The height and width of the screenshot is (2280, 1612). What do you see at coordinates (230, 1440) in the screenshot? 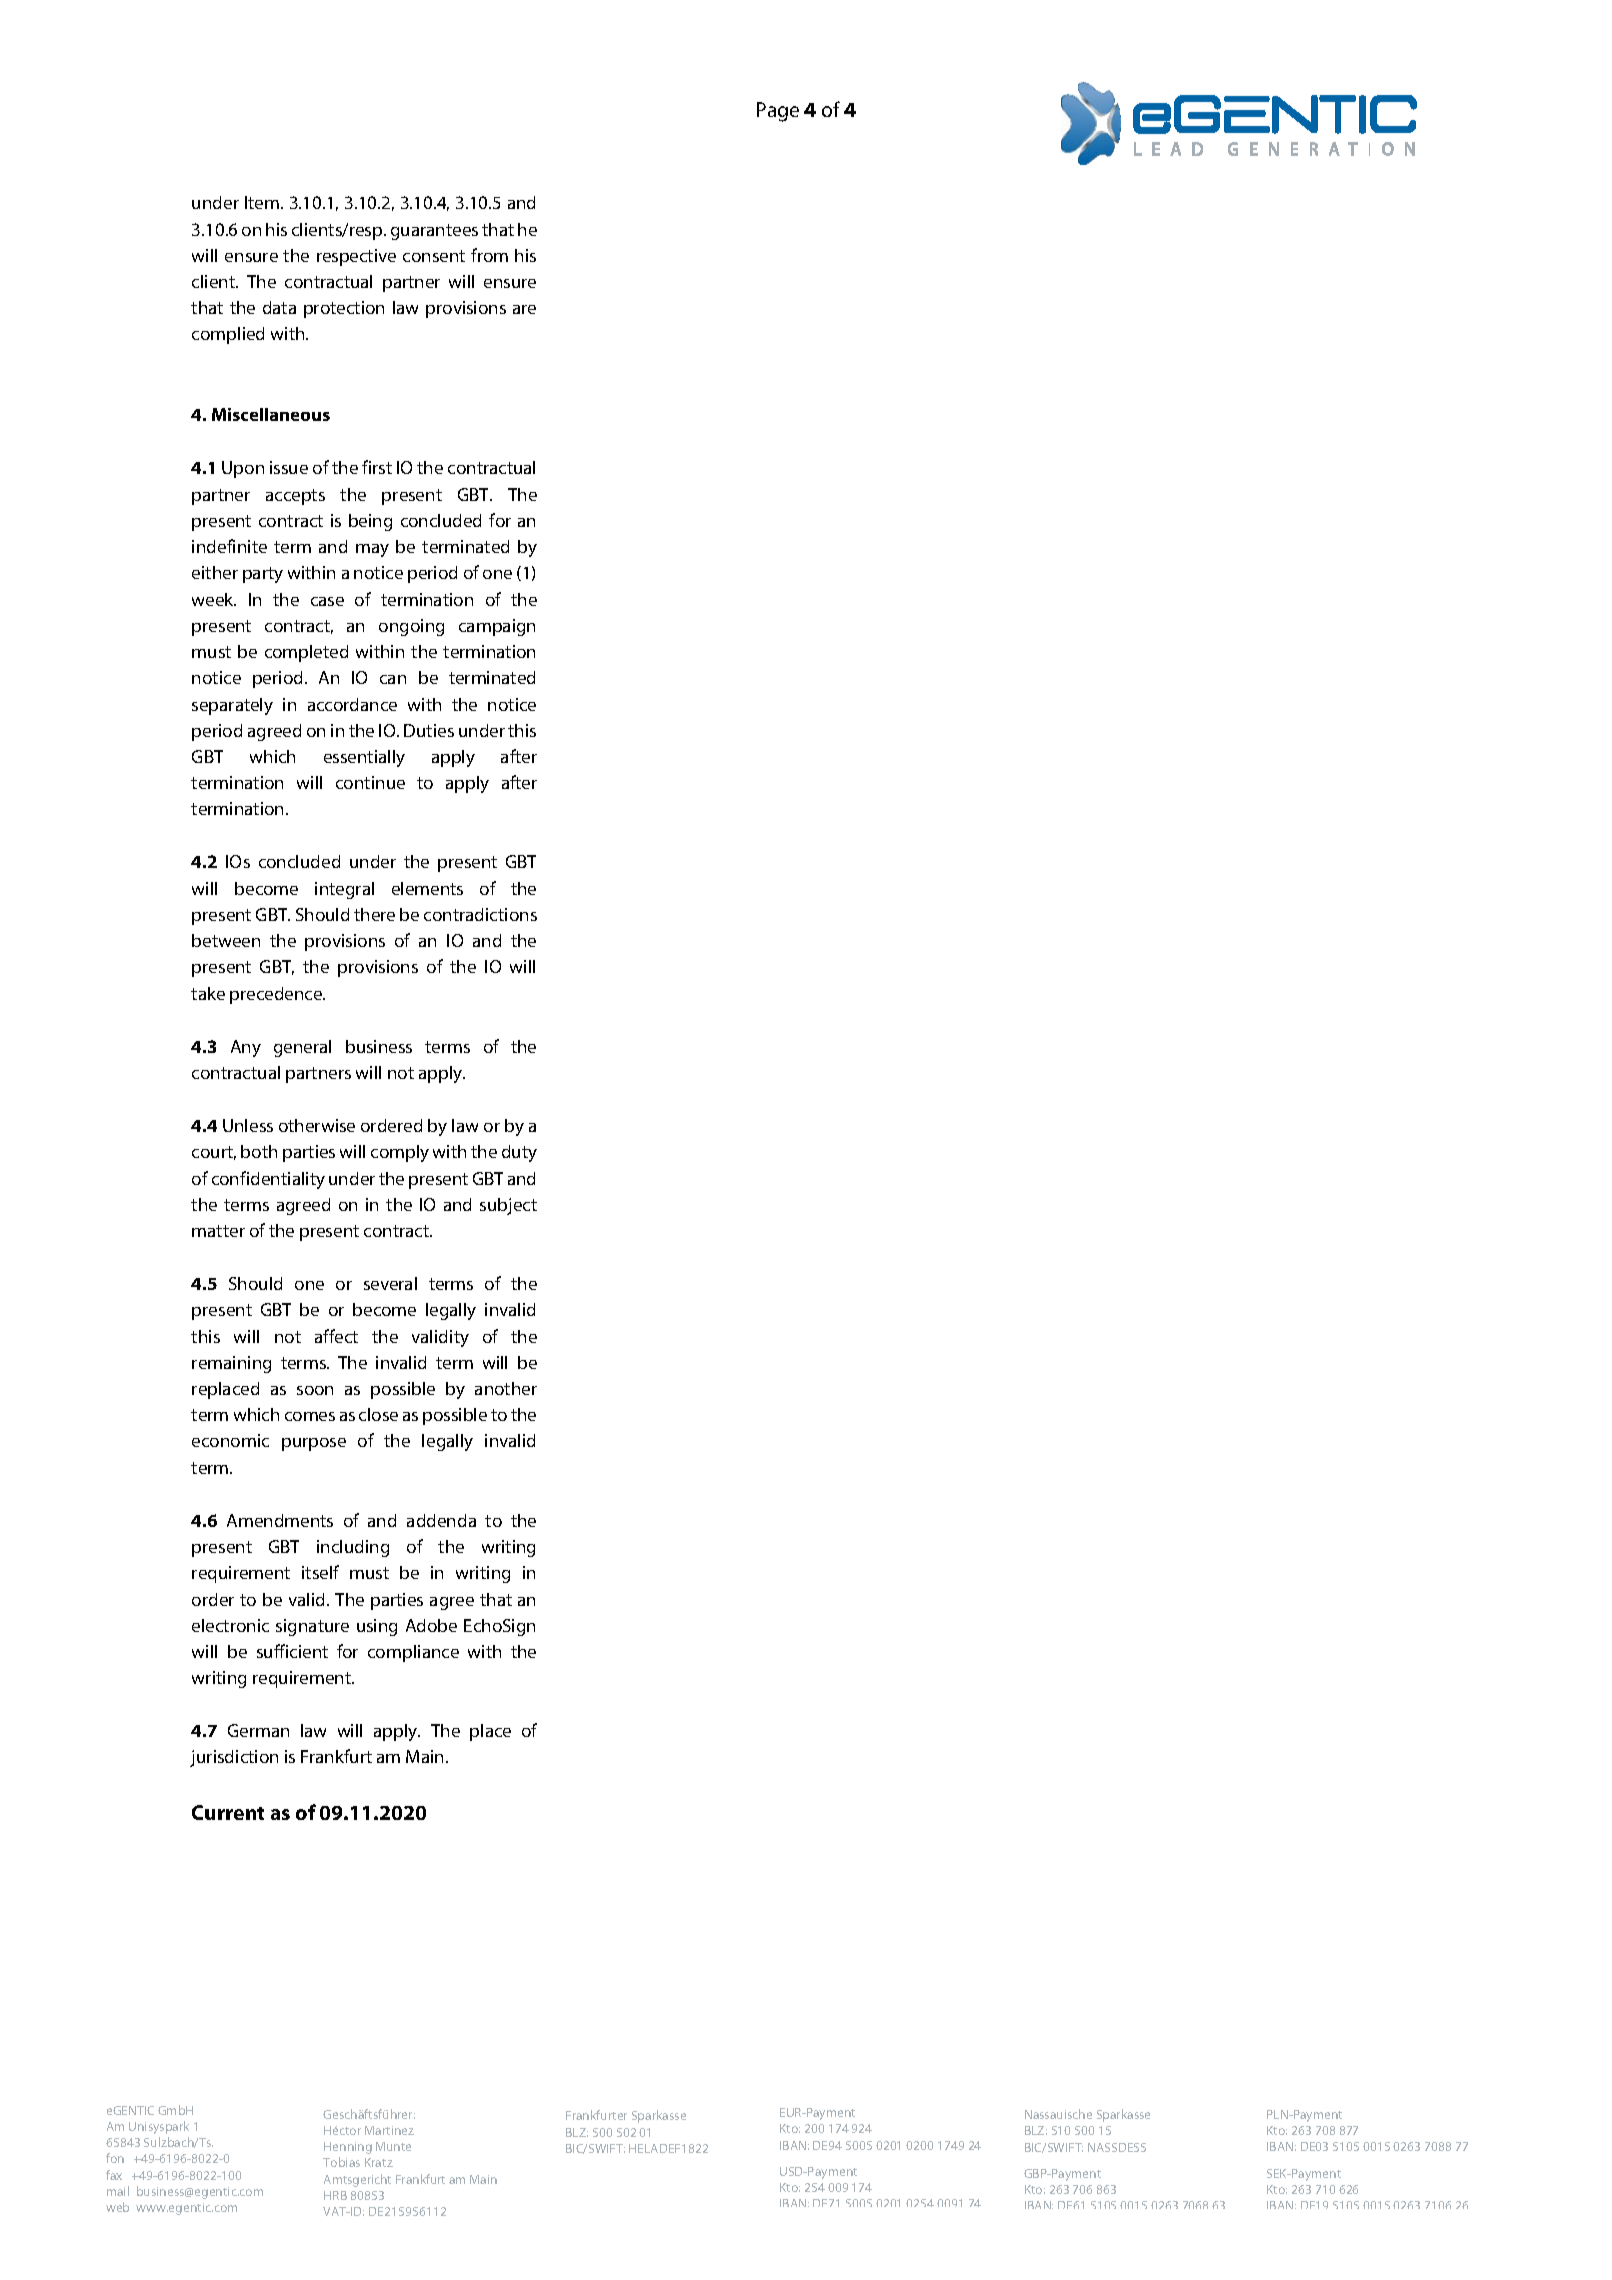
I see `economic` at bounding box center [230, 1440].
